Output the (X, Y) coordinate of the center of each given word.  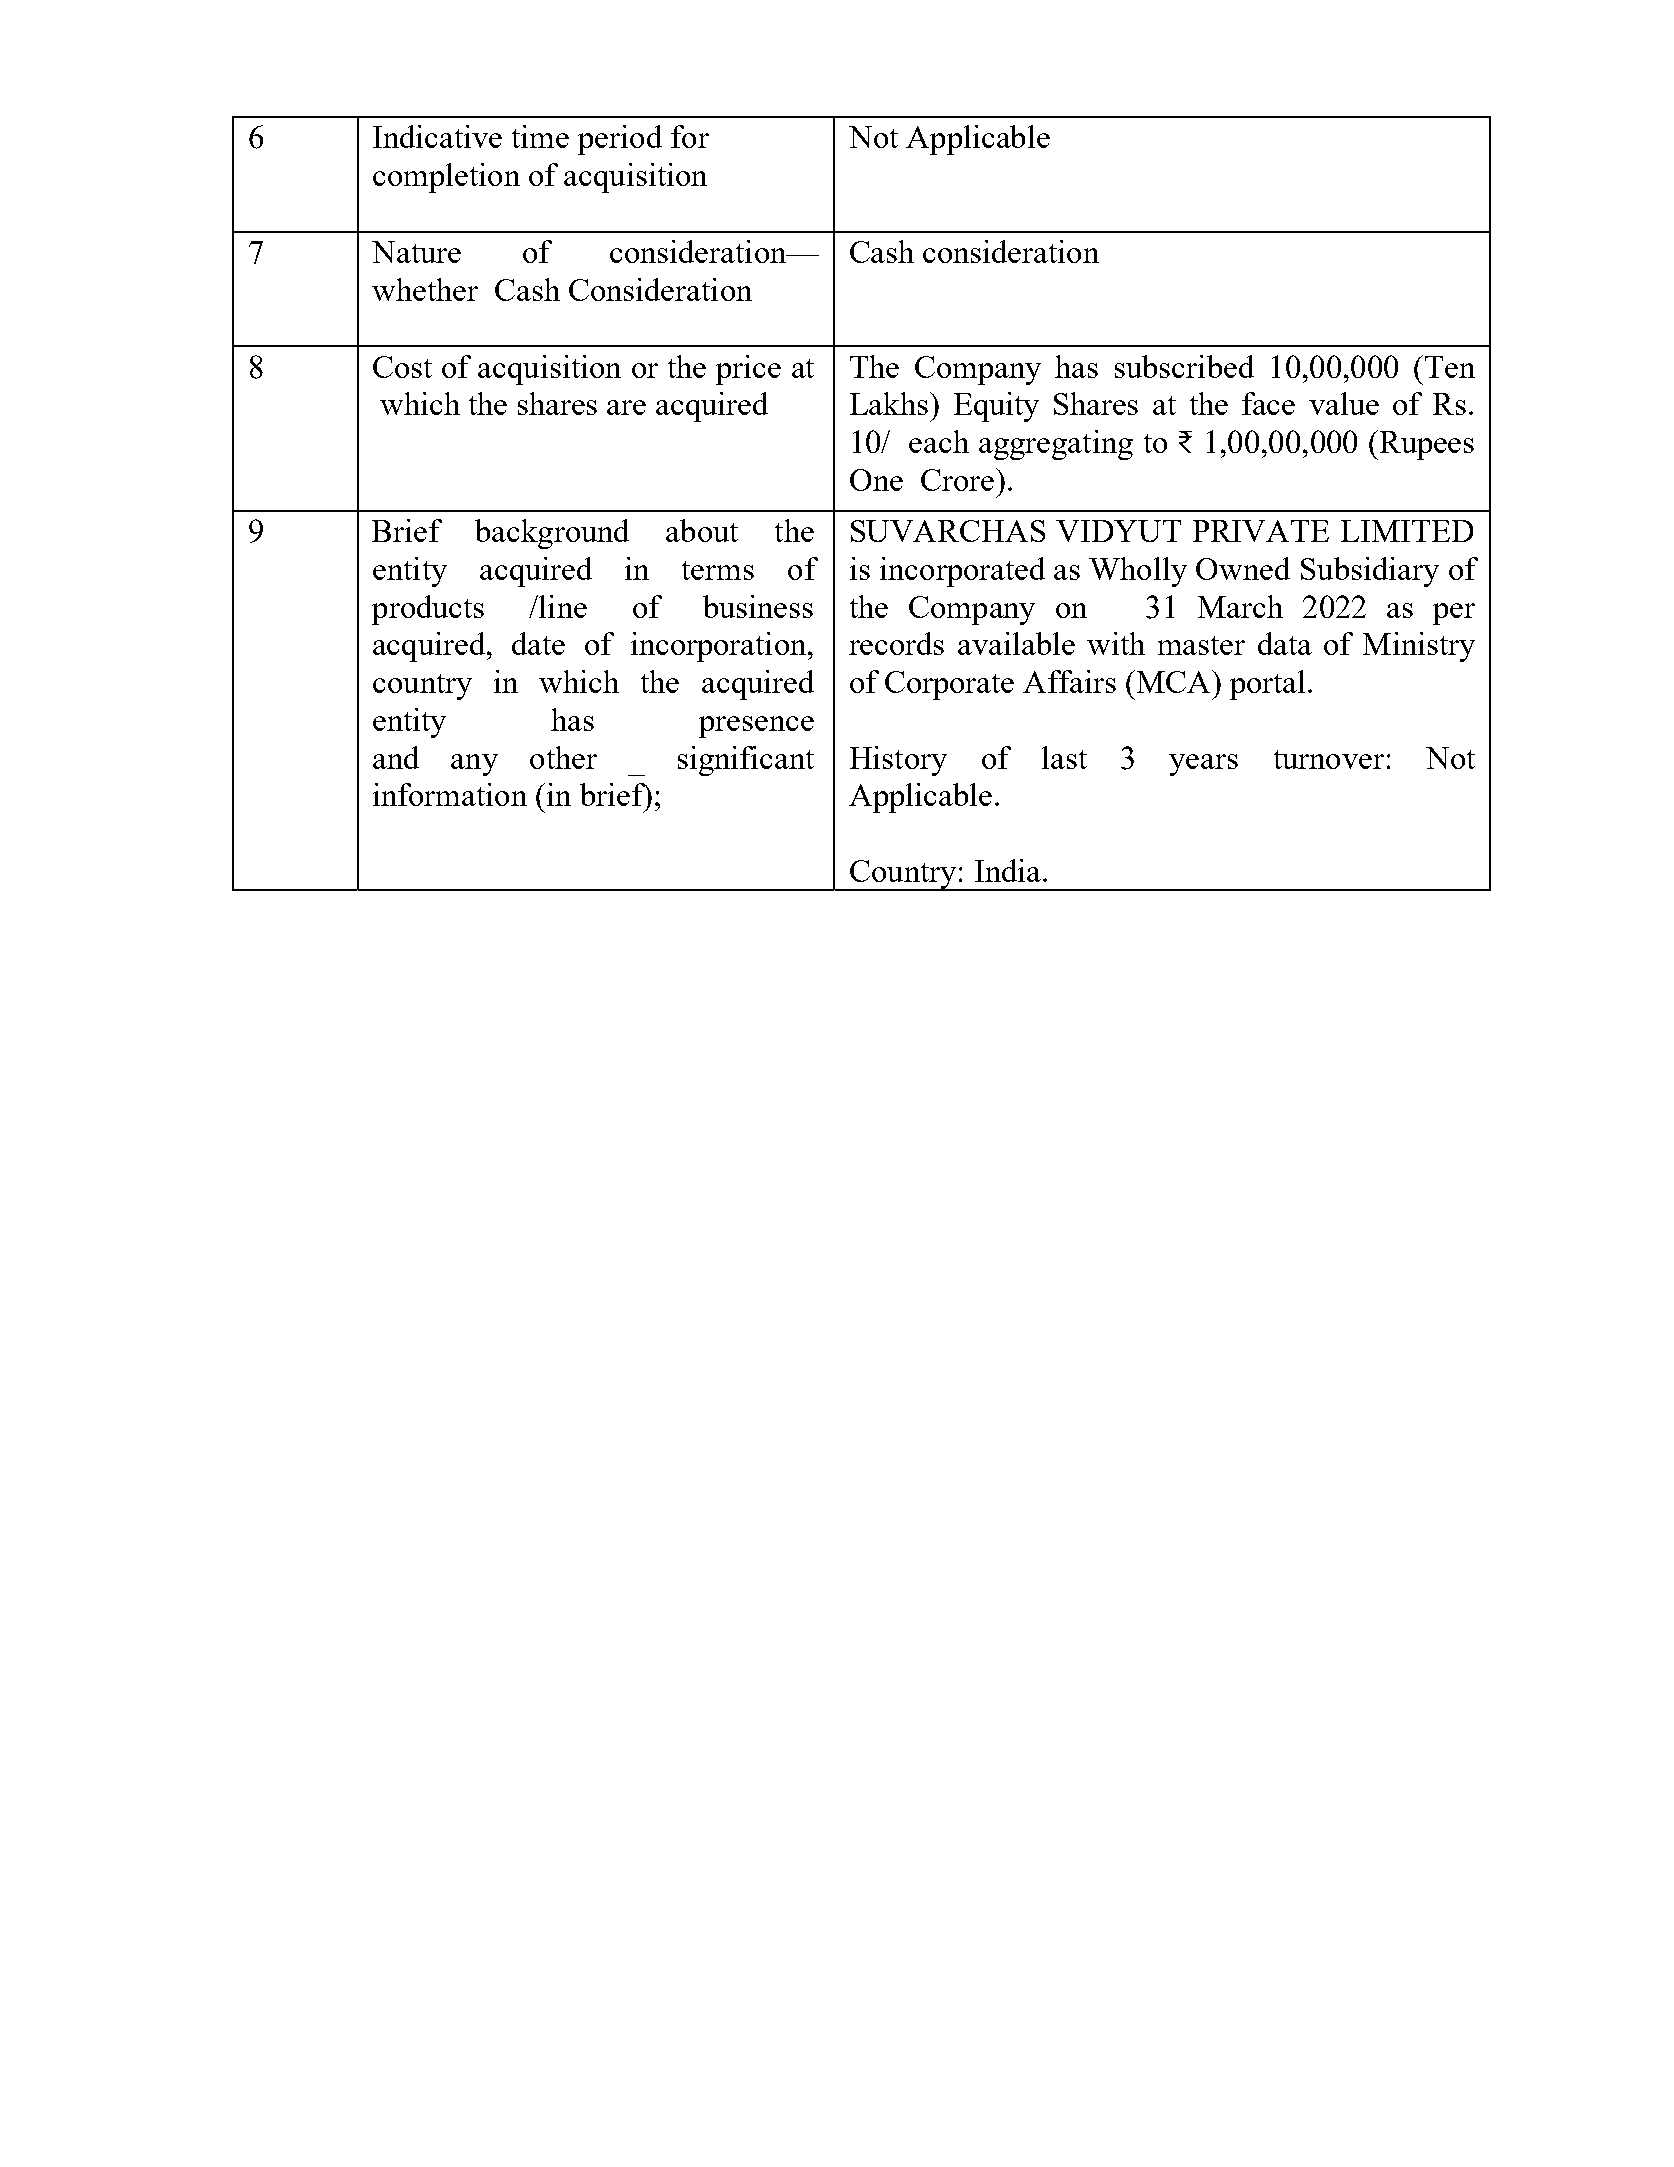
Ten (1450, 367)
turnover (1329, 759)
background (552, 534)
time (540, 136)
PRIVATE (1261, 531)
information (450, 794)
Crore (957, 480)
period (620, 140)
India (1009, 870)
